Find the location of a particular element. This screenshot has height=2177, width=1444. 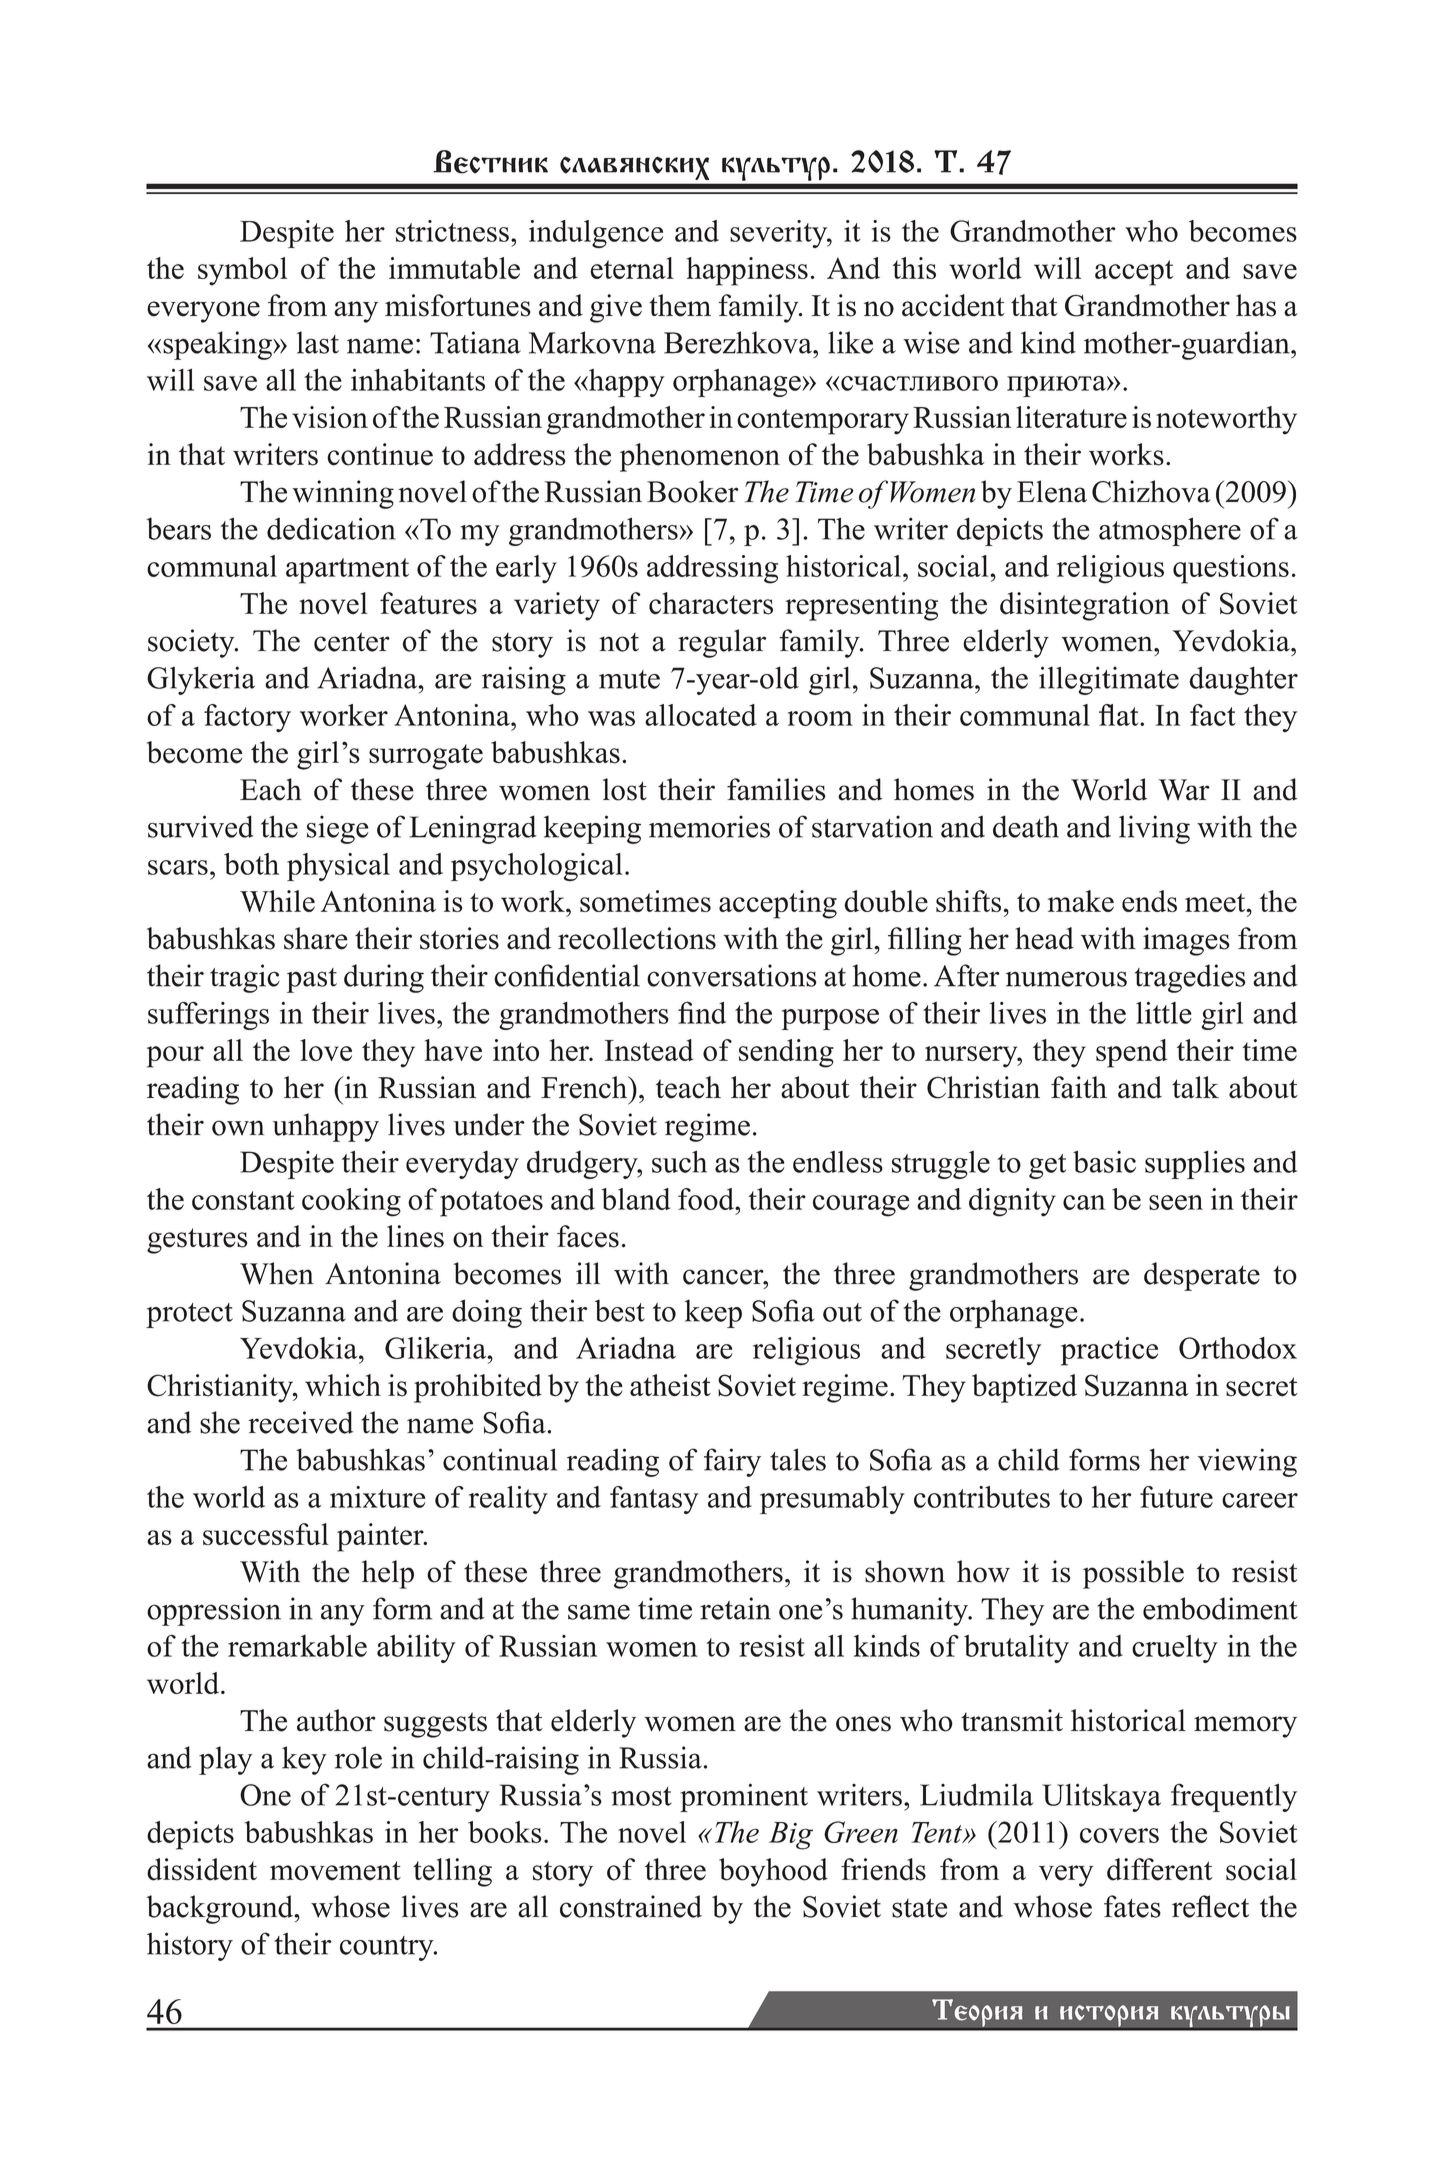

successful is located at coordinates (266, 1534).
